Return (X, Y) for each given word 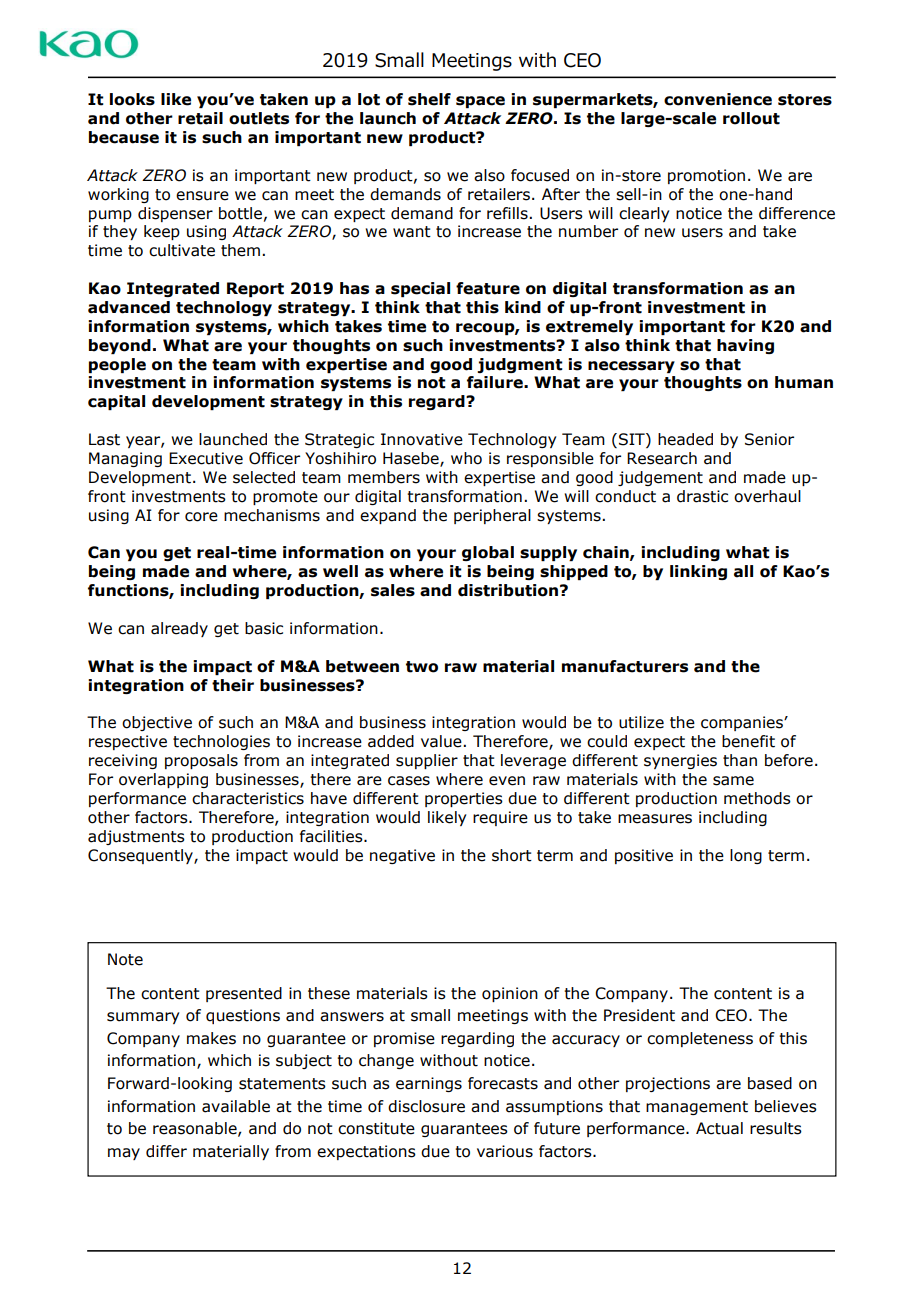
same (733, 781)
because (124, 137)
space (480, 102)
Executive (206, 458)
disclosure (426, 1106)
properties (464, 799)
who (466, 458)
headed (685, 439)
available (236, 1106)
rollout (751, 118)
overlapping (163, 780)
